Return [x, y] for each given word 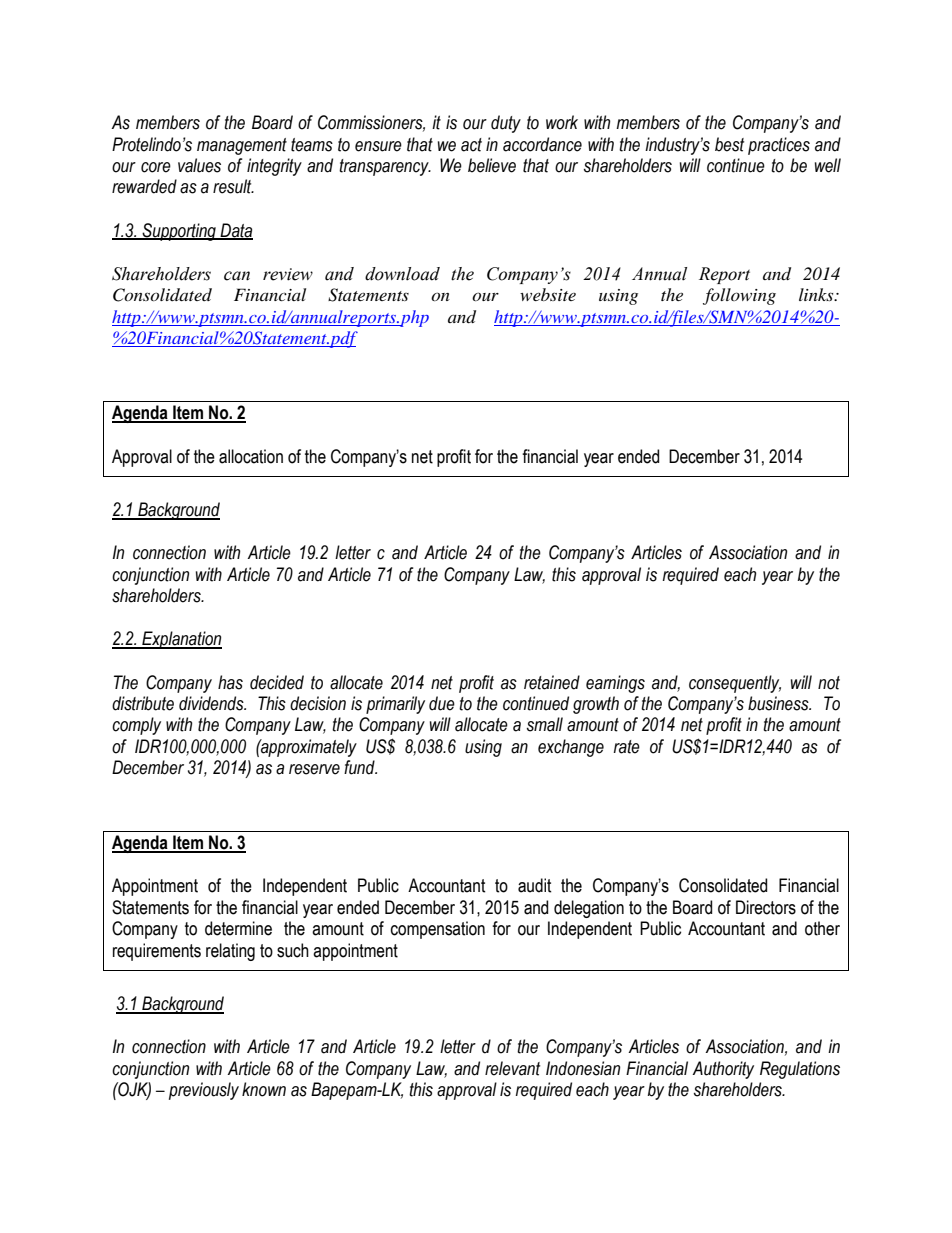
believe [492, 165]
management [242, 146]
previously [204, 1091]
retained [552, 682]
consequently [735, 684]
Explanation [181, 640]
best [729, 144]
